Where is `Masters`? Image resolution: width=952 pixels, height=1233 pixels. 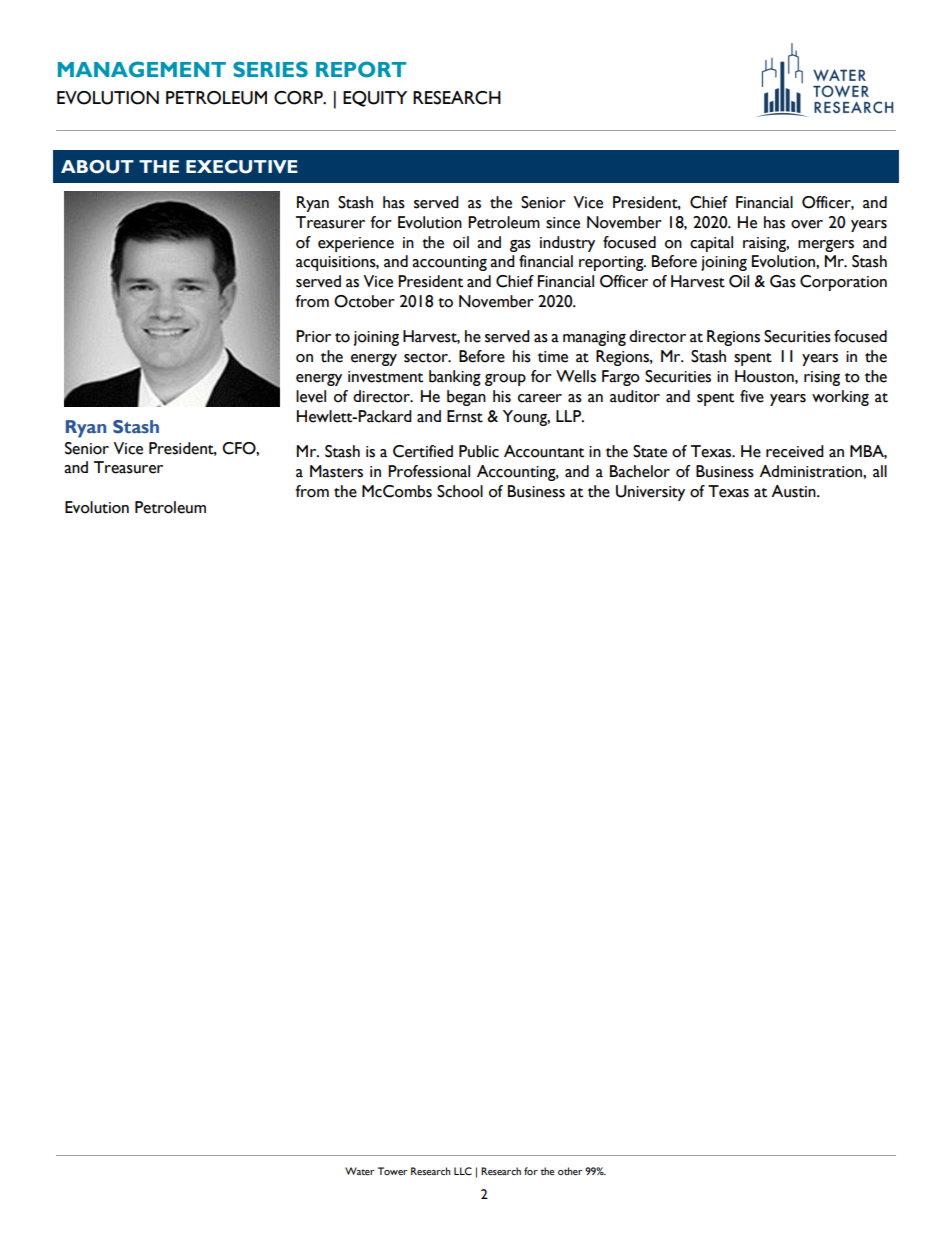 Masters is located at coordinates (336, 471).
